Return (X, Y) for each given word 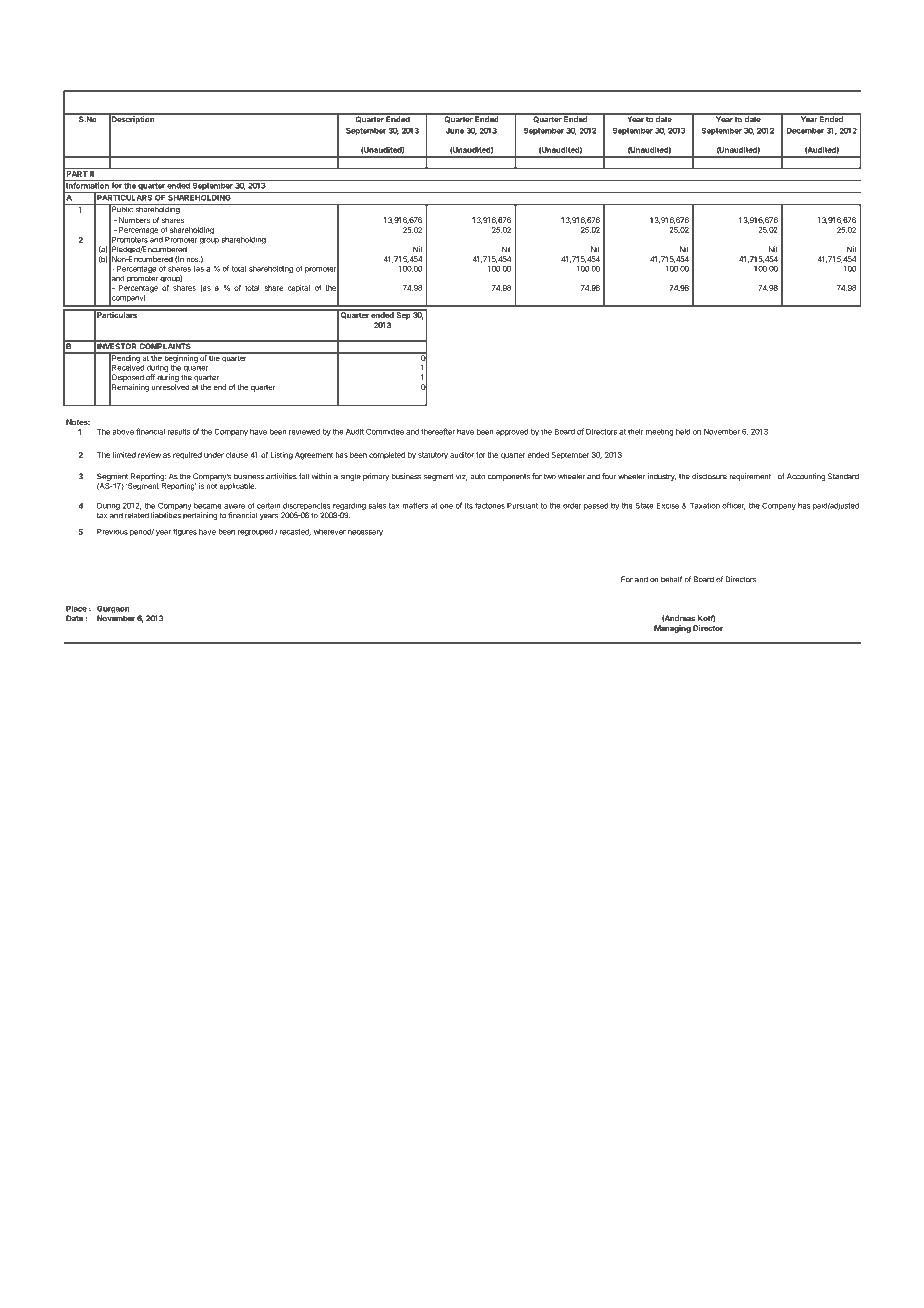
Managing (672, 629)
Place (76, 608)
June (455, 131)
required (187, 456)
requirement (750, 477)
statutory (433, 456)
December (805, 130)
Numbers (134, 220)
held (683, 432)
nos (193, 259)
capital (299, 289)
